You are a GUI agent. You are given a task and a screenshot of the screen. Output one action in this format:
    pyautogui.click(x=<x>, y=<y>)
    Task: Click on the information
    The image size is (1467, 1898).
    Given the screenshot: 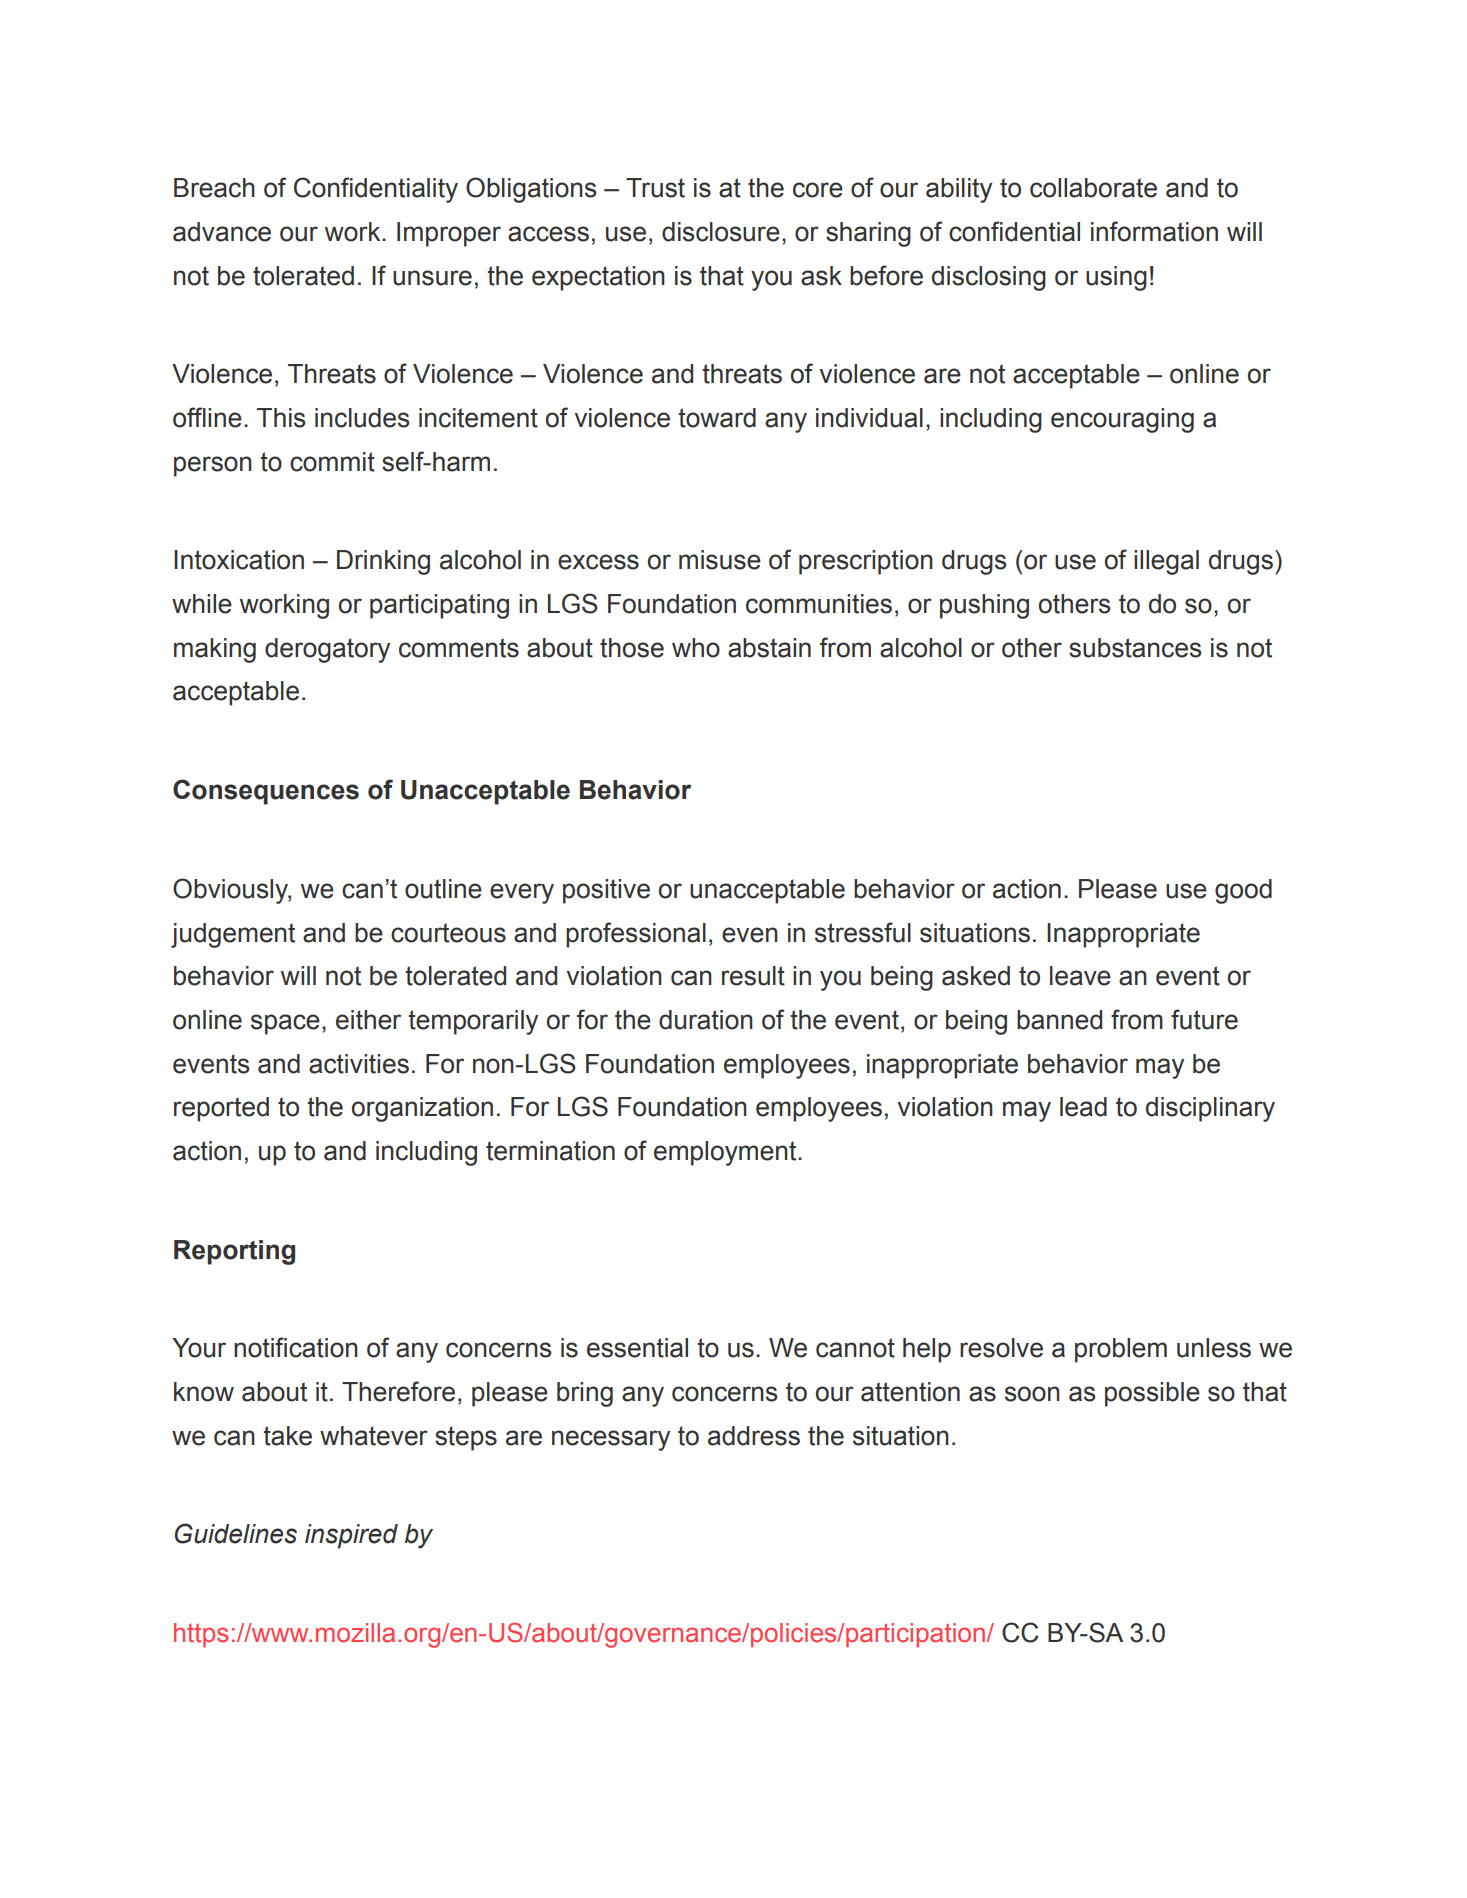 What is the action you would take?
    pyautogui.click(x=1154, y=231)
